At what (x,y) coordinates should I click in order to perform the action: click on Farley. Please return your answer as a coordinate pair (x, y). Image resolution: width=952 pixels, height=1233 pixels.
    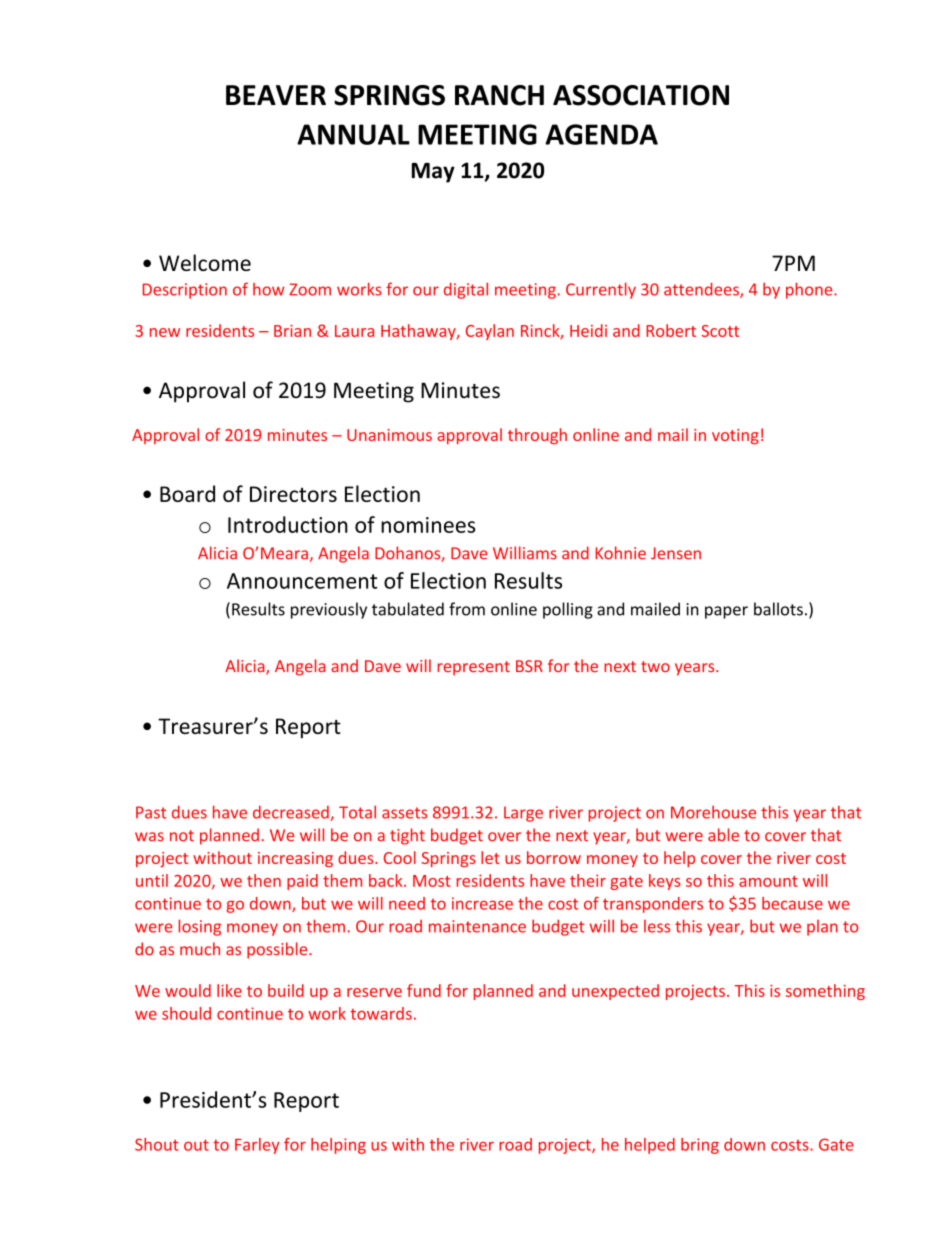
    Looking at the image, I should click on (257, 1146).
